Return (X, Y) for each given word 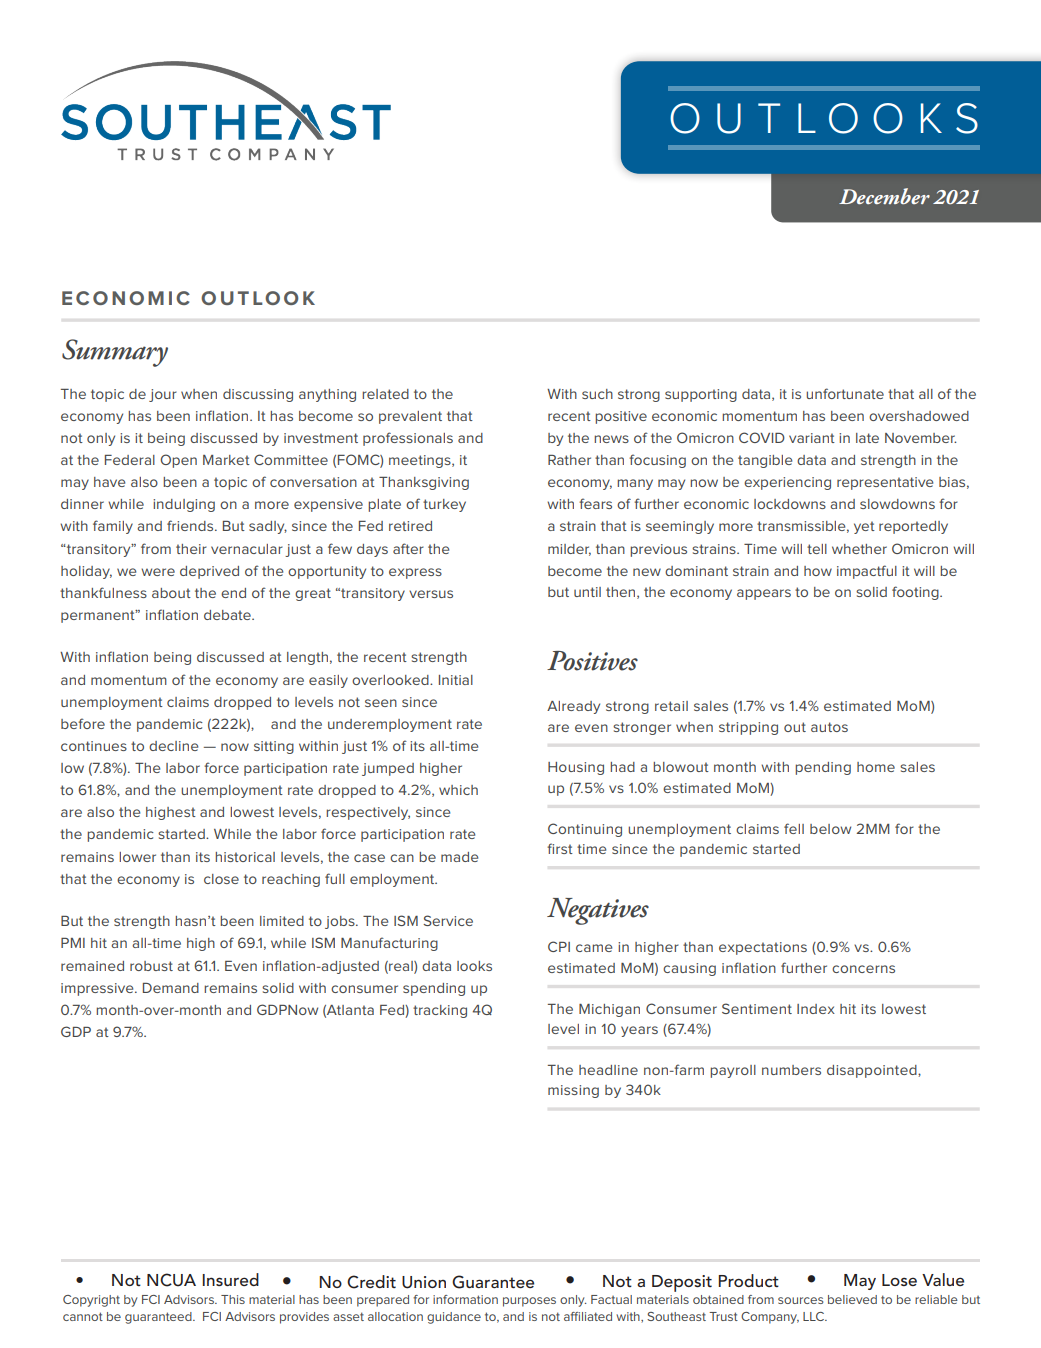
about (171, 593)
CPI (559, 946)
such (597, 394)
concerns (863, 969)
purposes (529, 1302)
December (884, 196)
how (818, 571)
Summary (115, 353)
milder (569, 550)
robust (151, 966)
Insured (230, 1279)
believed (852, 1299)
